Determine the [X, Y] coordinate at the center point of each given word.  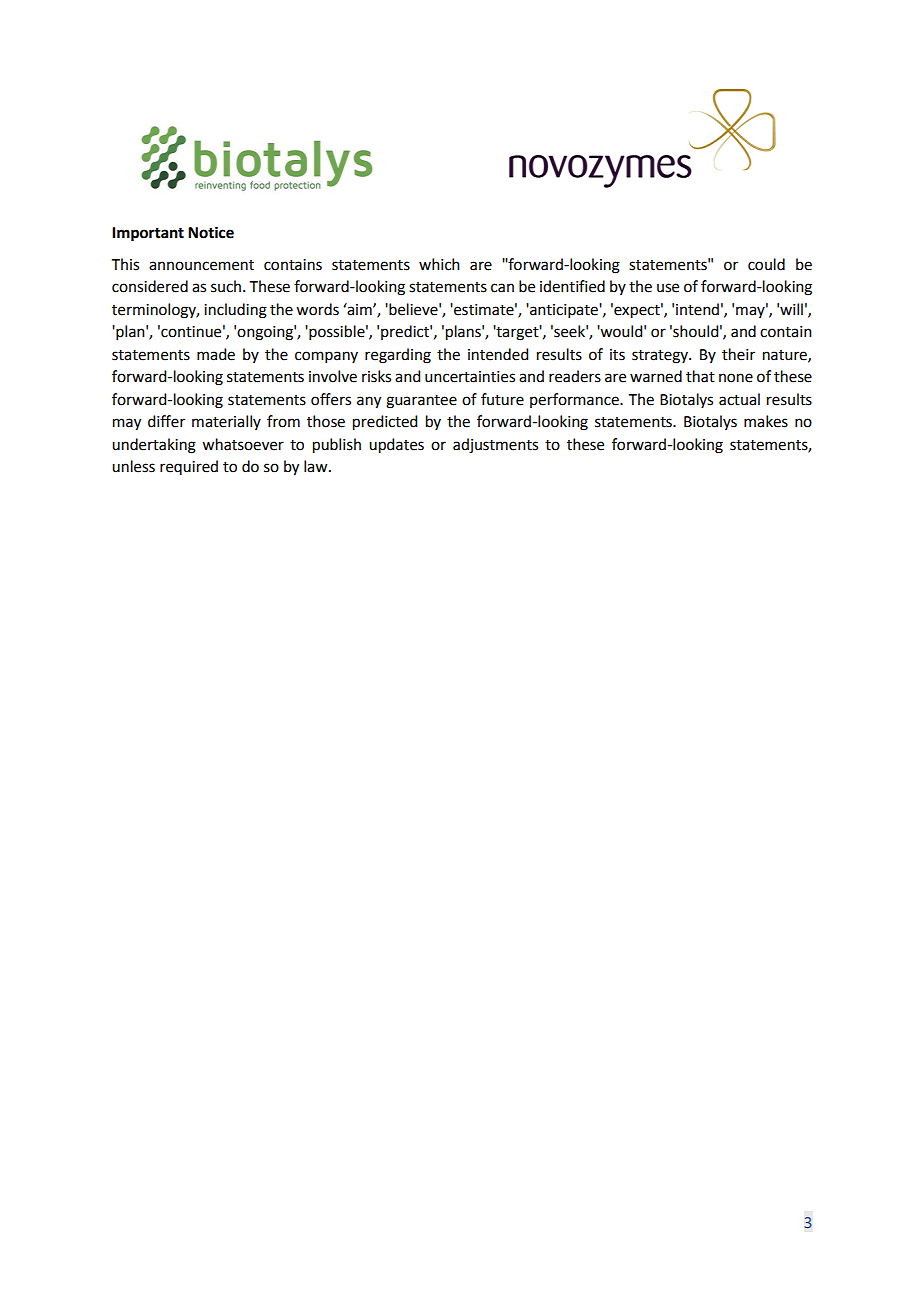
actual [739, 399]
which [439, 264]
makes [766, 421]
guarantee [421, 402]
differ [166, 421]
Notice [211, 232]
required [189, 467]
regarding [398, 356]
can [502, 288]
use [668, 288]
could [766, 264]
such [227, 286]
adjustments [495, 446]
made [216, 354]
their [738, 354]
